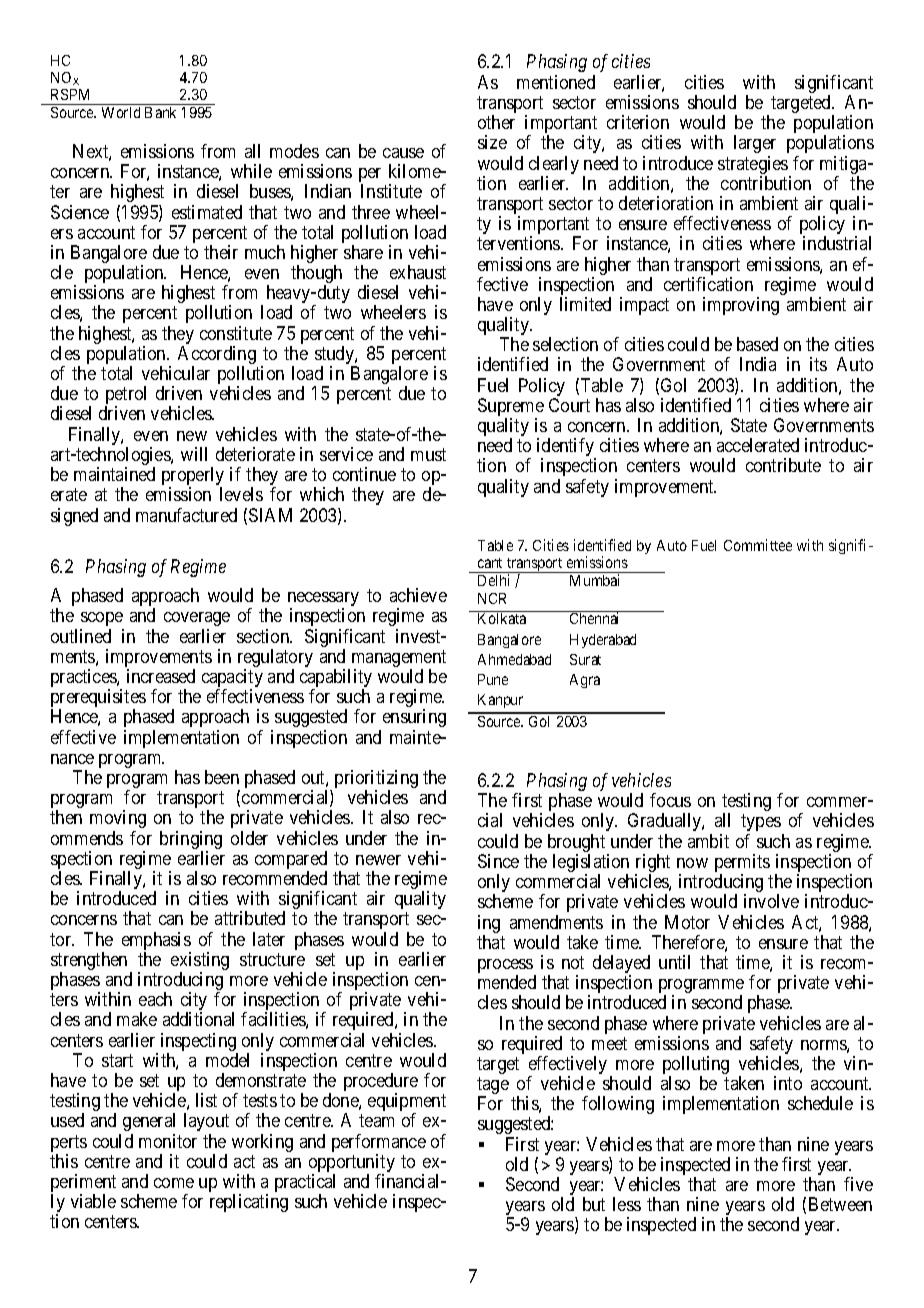 The height and width of the page is (1308, 924). Describe the element at coordinates (125, 396) in the page. I see `petrol` at that location.
